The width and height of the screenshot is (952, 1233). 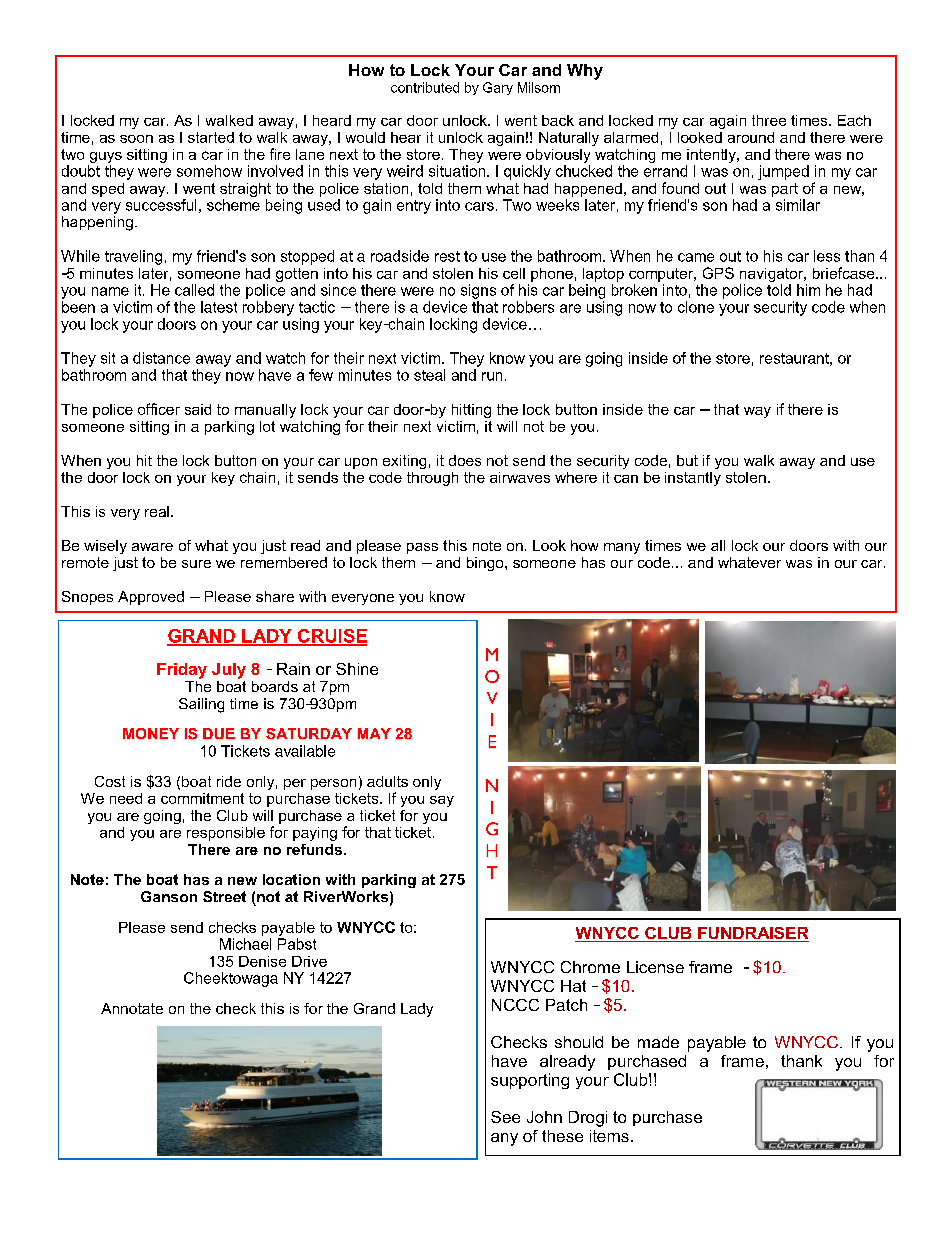 What do you see at coordinates (159, 409) in the screenshot?
I see `officer` at bounding box center [159, 409].
